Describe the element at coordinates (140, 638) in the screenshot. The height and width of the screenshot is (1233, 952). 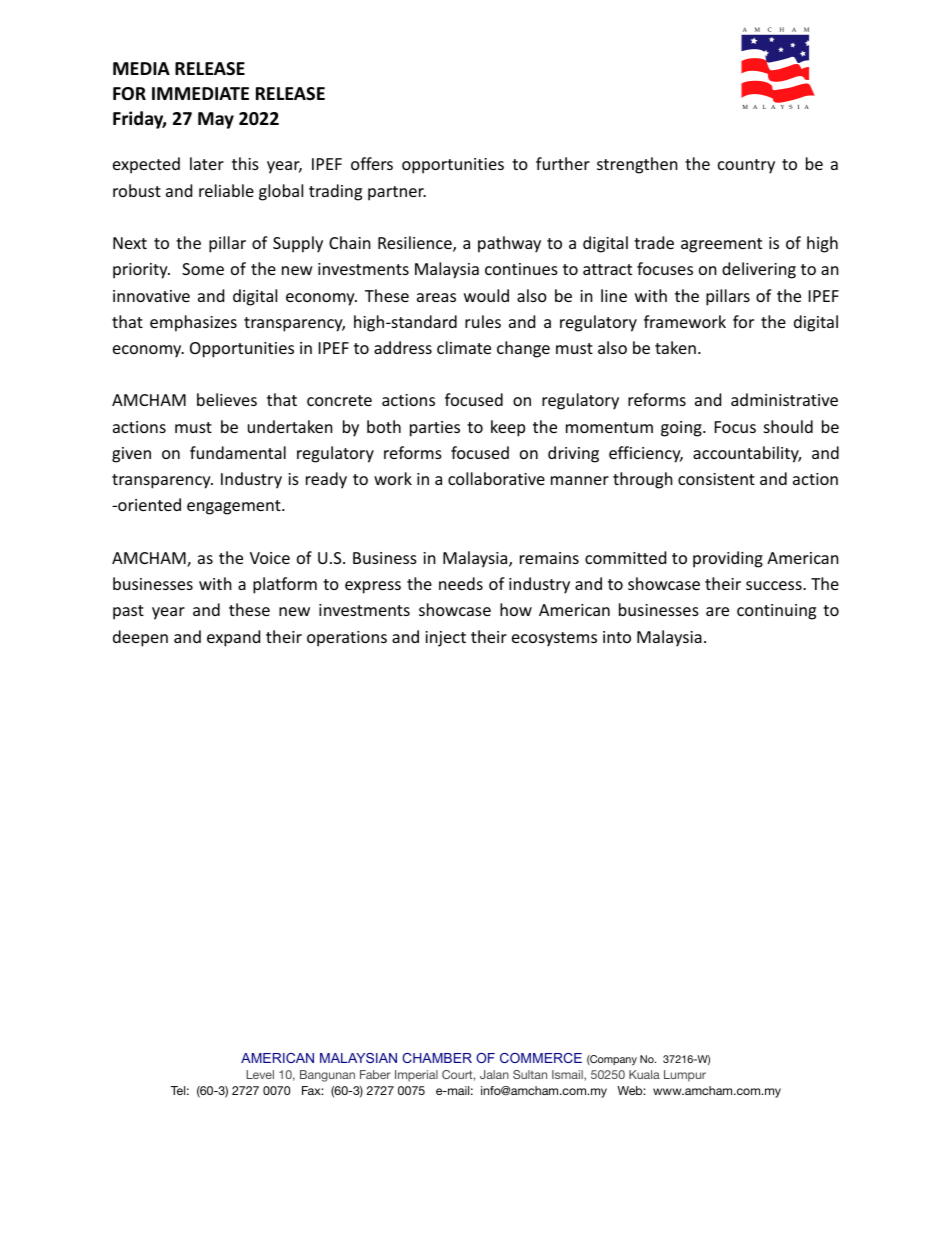
I see `deepen` at that location.
